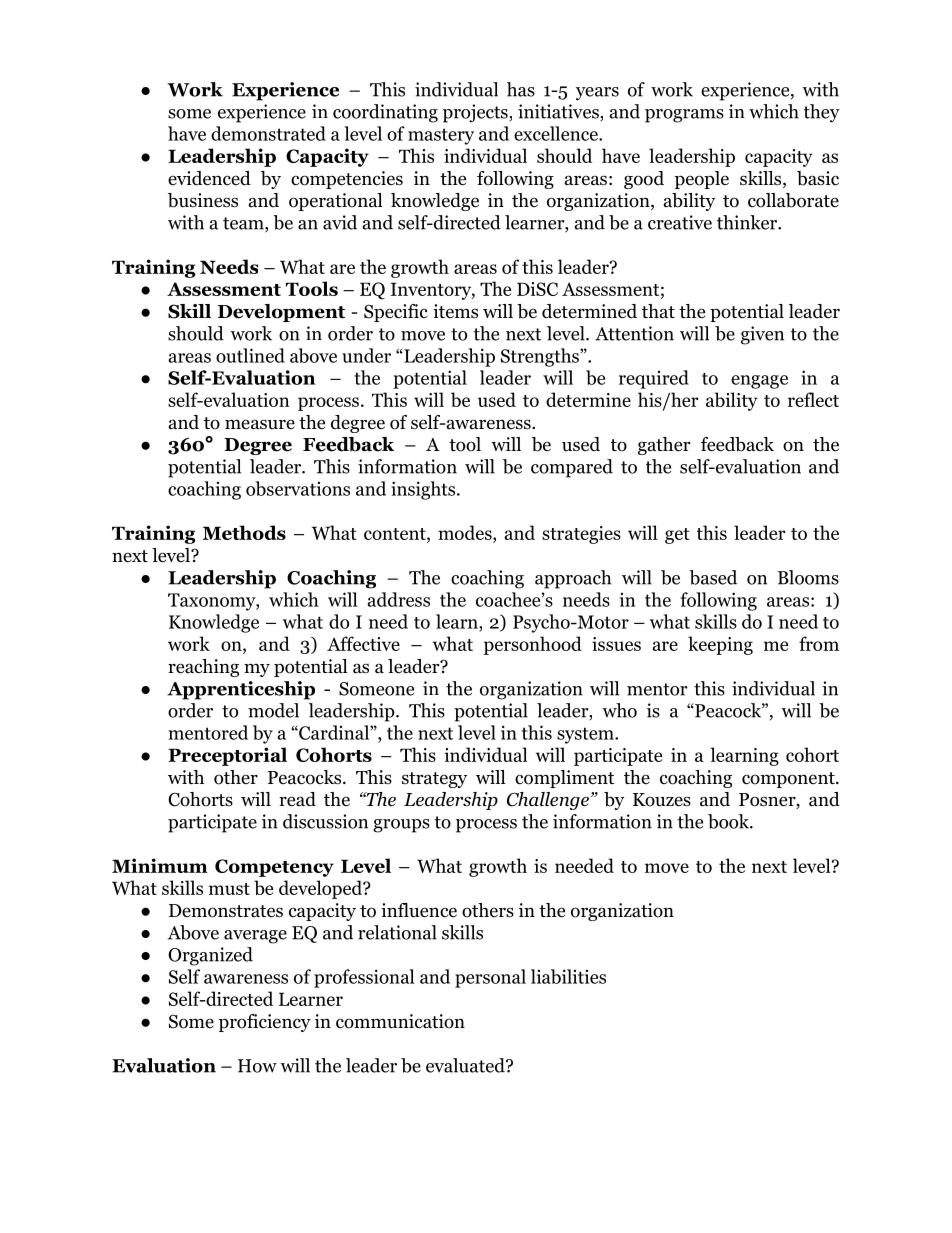 The image size is (952, 1233). I want to click on liabilities, so click(568, 976).
